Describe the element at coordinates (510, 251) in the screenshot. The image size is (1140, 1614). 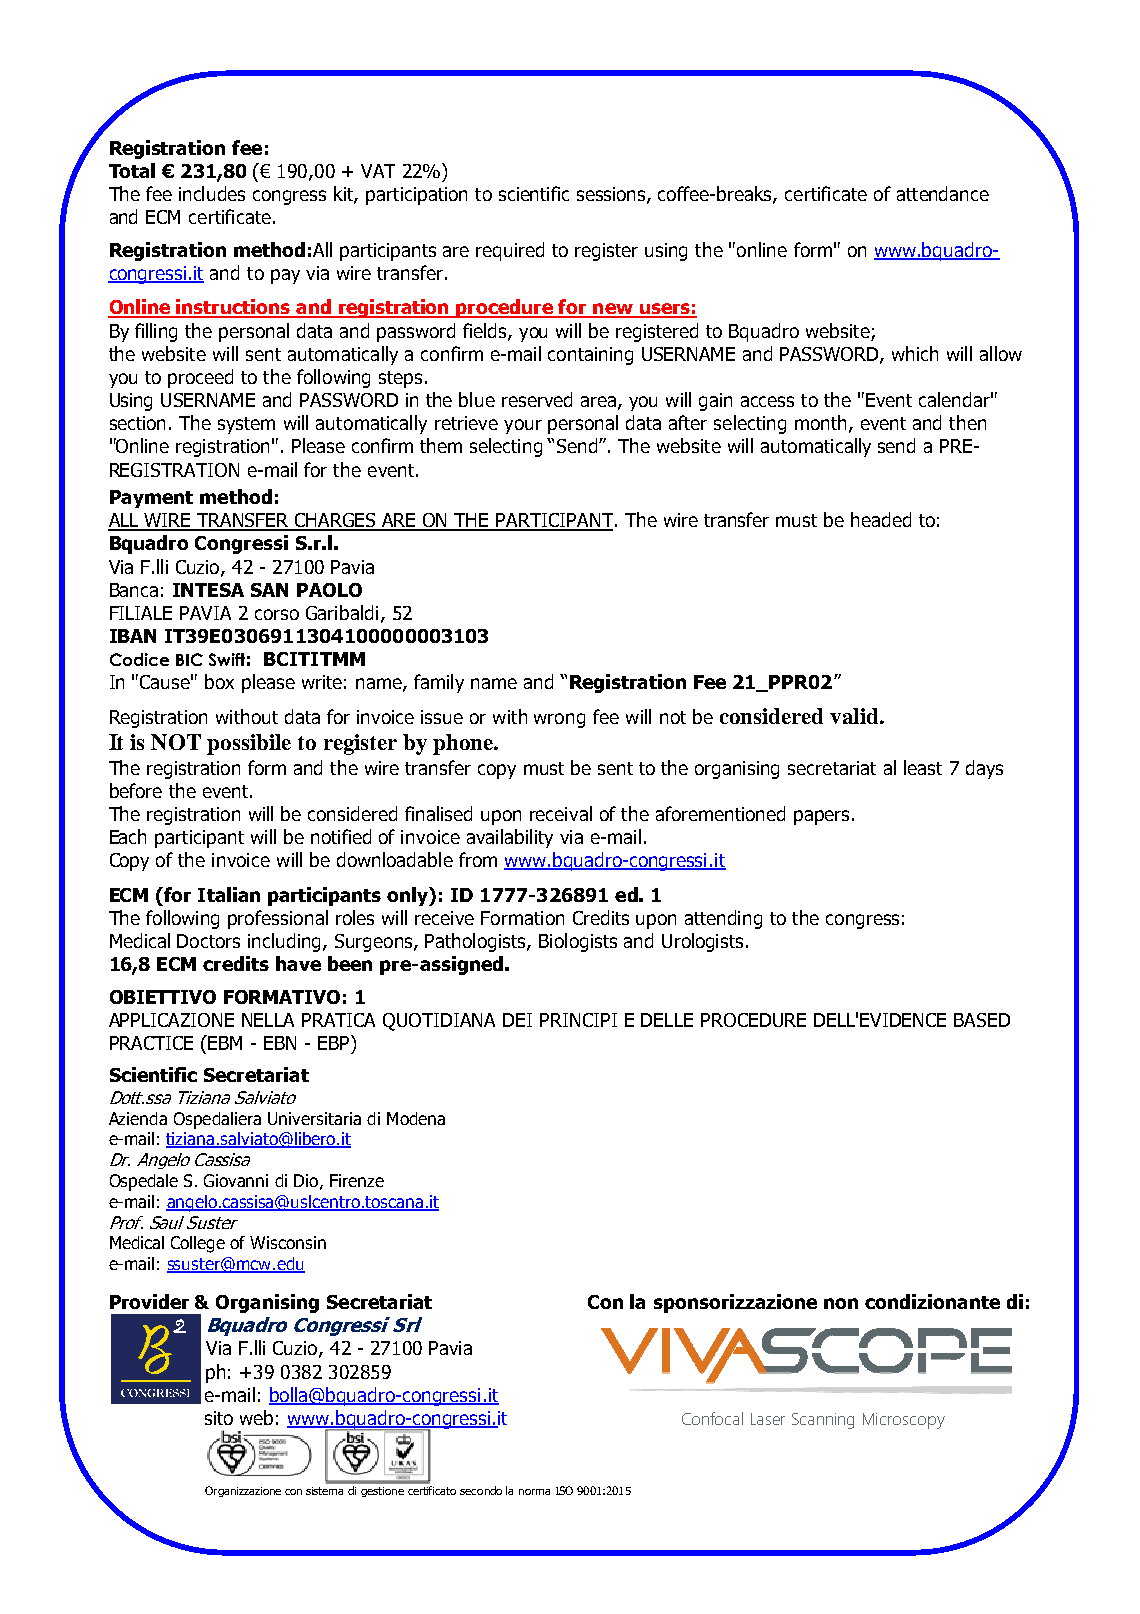
I see `required` at that location.
